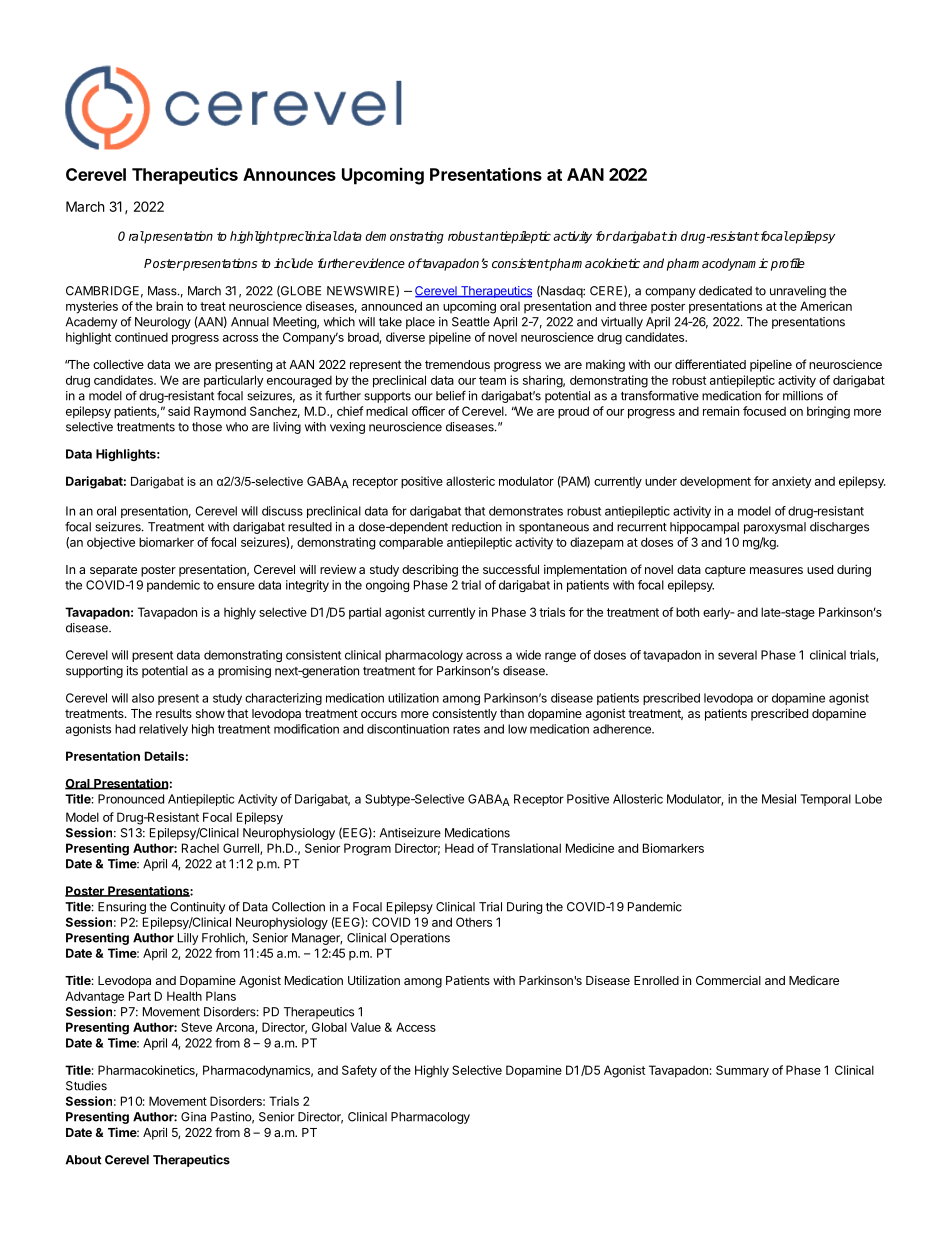 The image size is (952, 1233). What do you see at coordinates (359, 1071) in the document?
I see `Safety` at bounding box center [359, 1071].
